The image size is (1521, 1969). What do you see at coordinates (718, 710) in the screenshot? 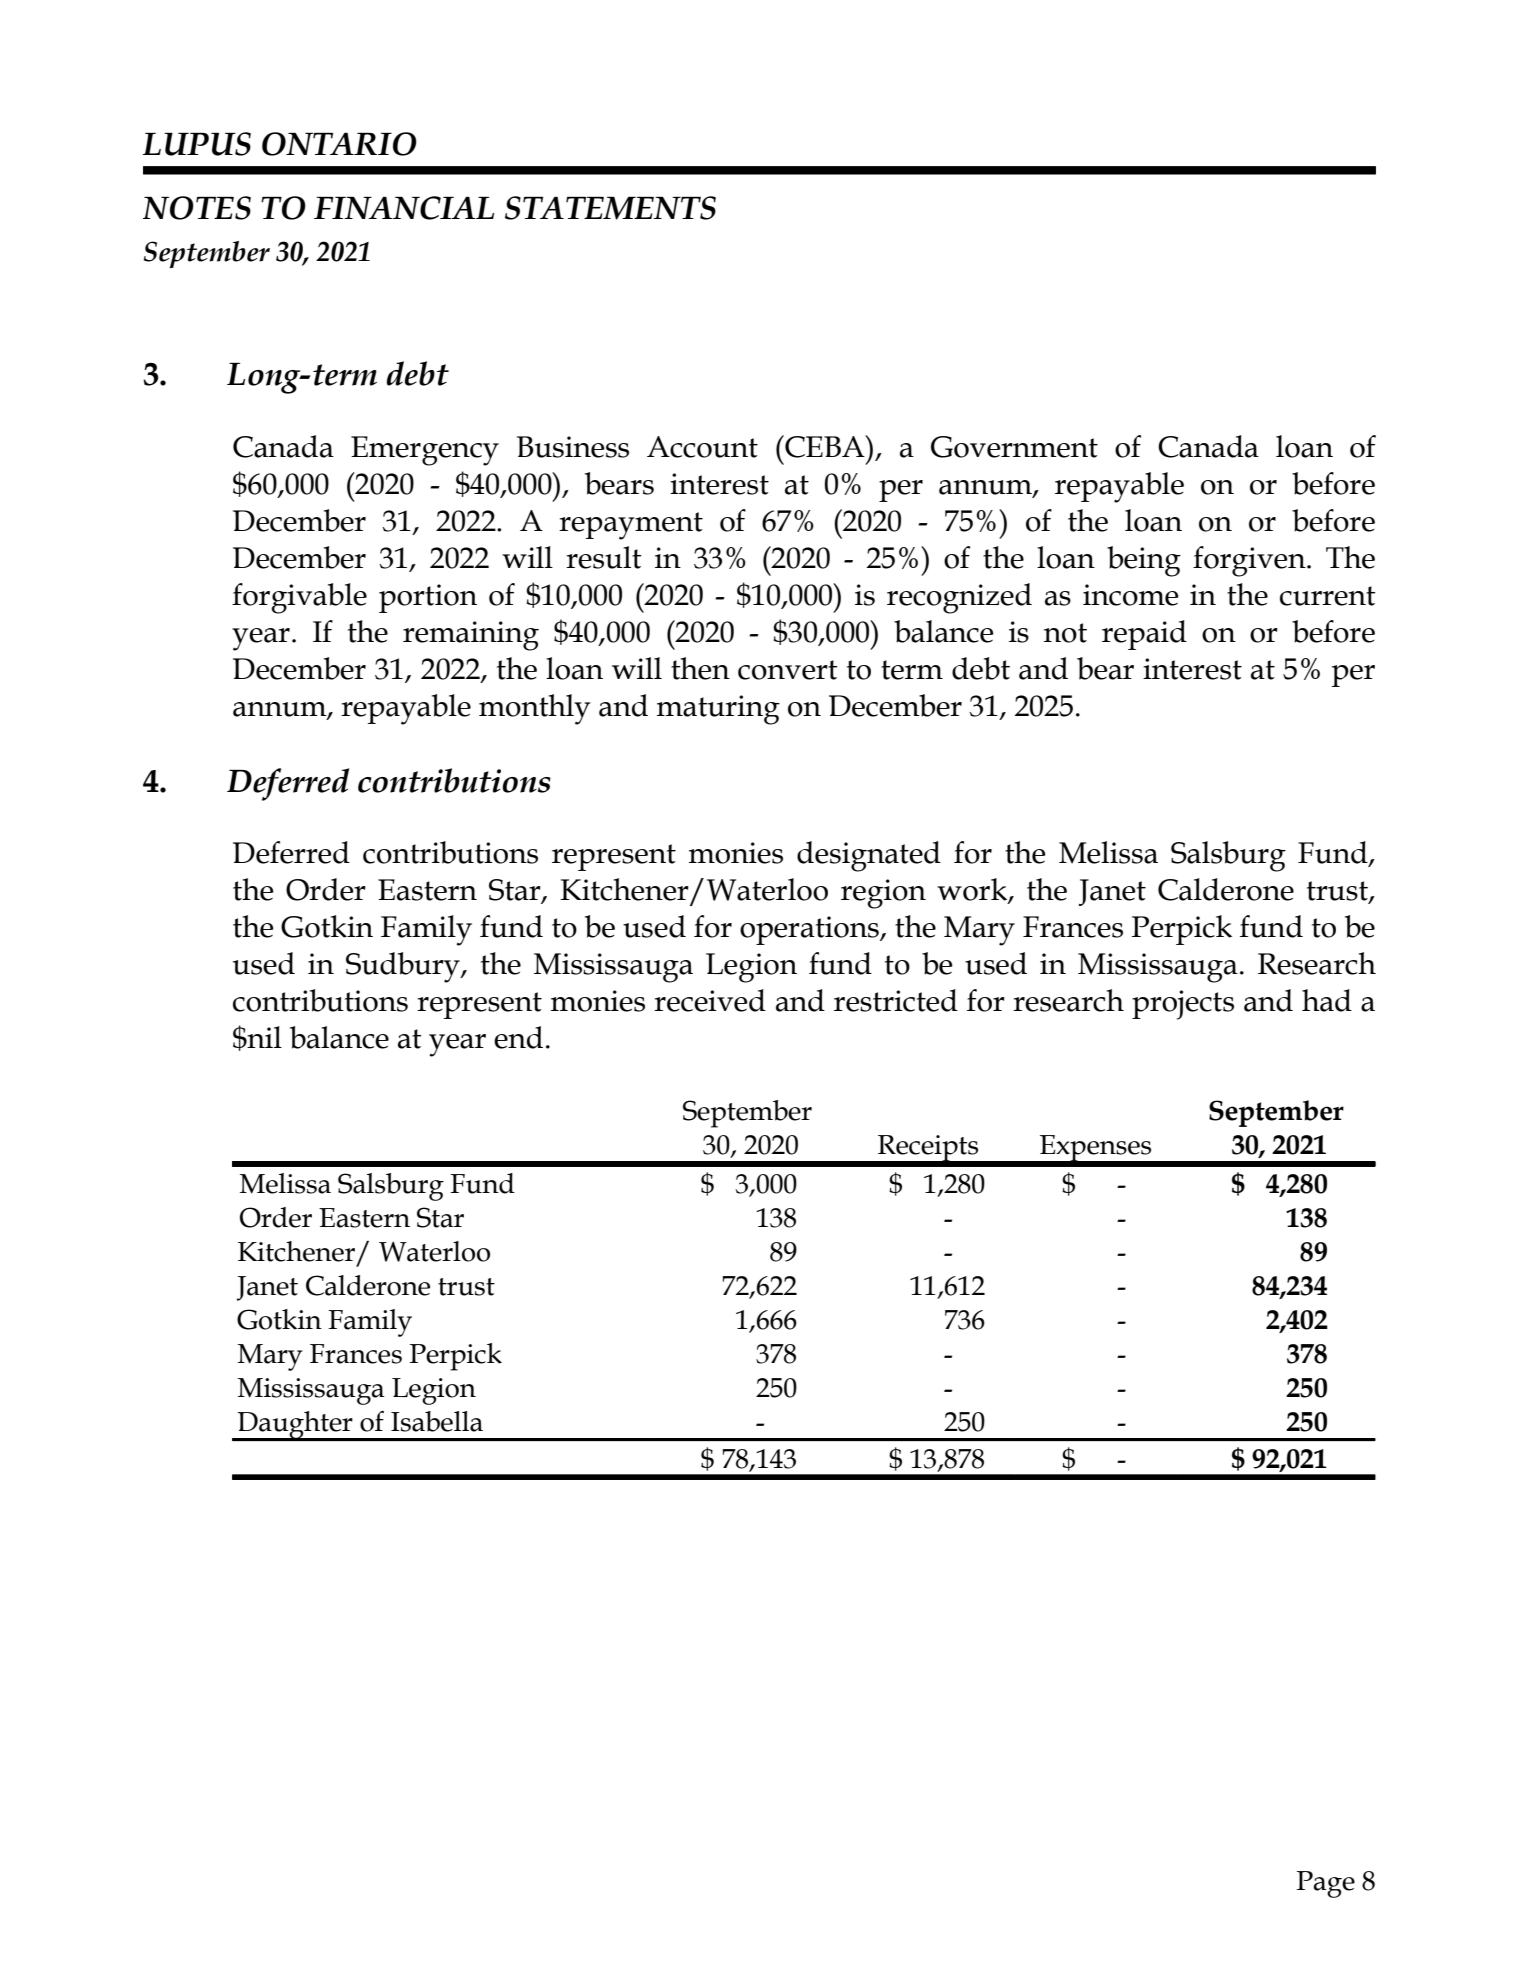
I see `maturing` at bounding box center [718, 710].
